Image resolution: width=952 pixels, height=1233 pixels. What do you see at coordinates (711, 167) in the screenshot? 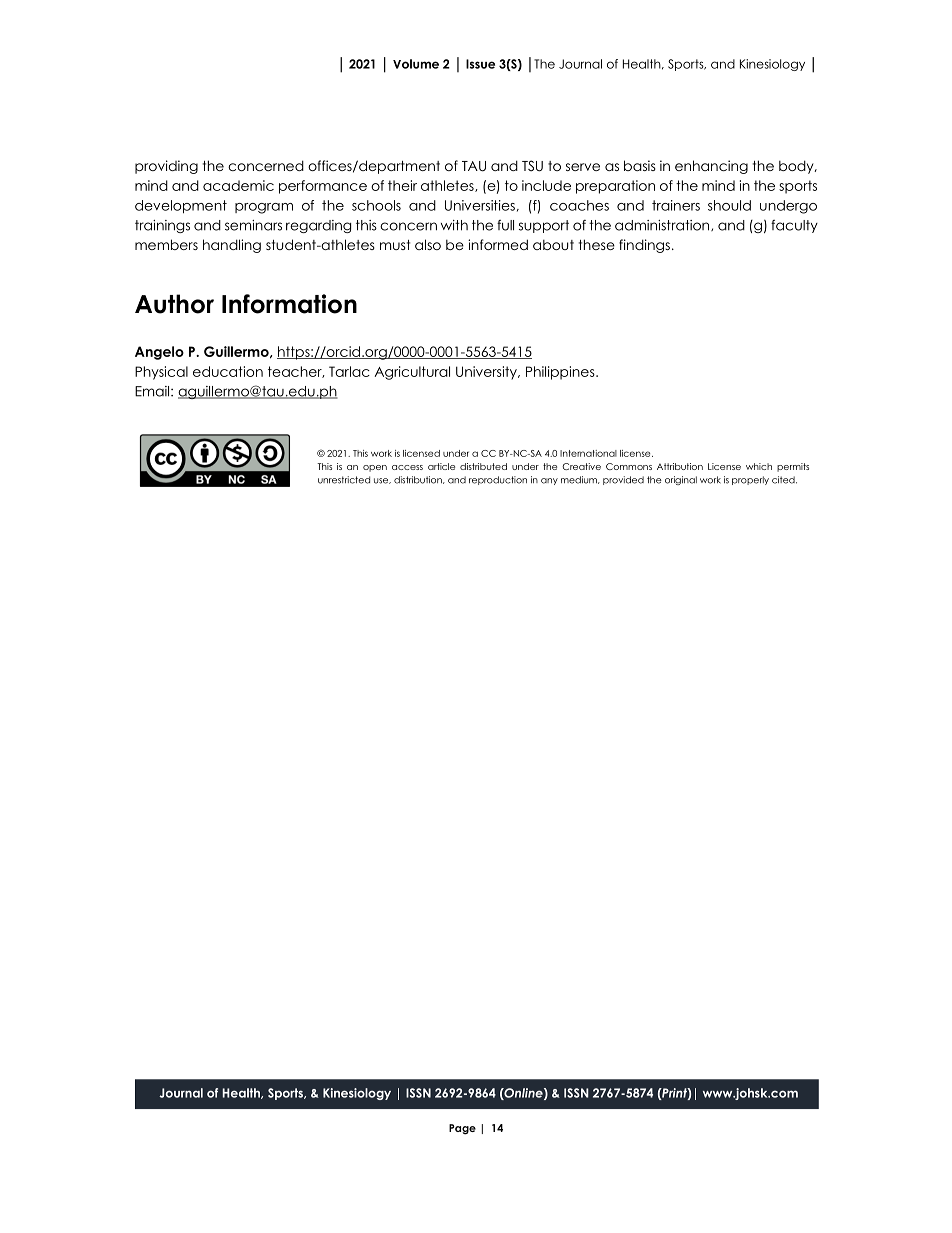
I see `enhancing` at bounding box center [711, 167].
